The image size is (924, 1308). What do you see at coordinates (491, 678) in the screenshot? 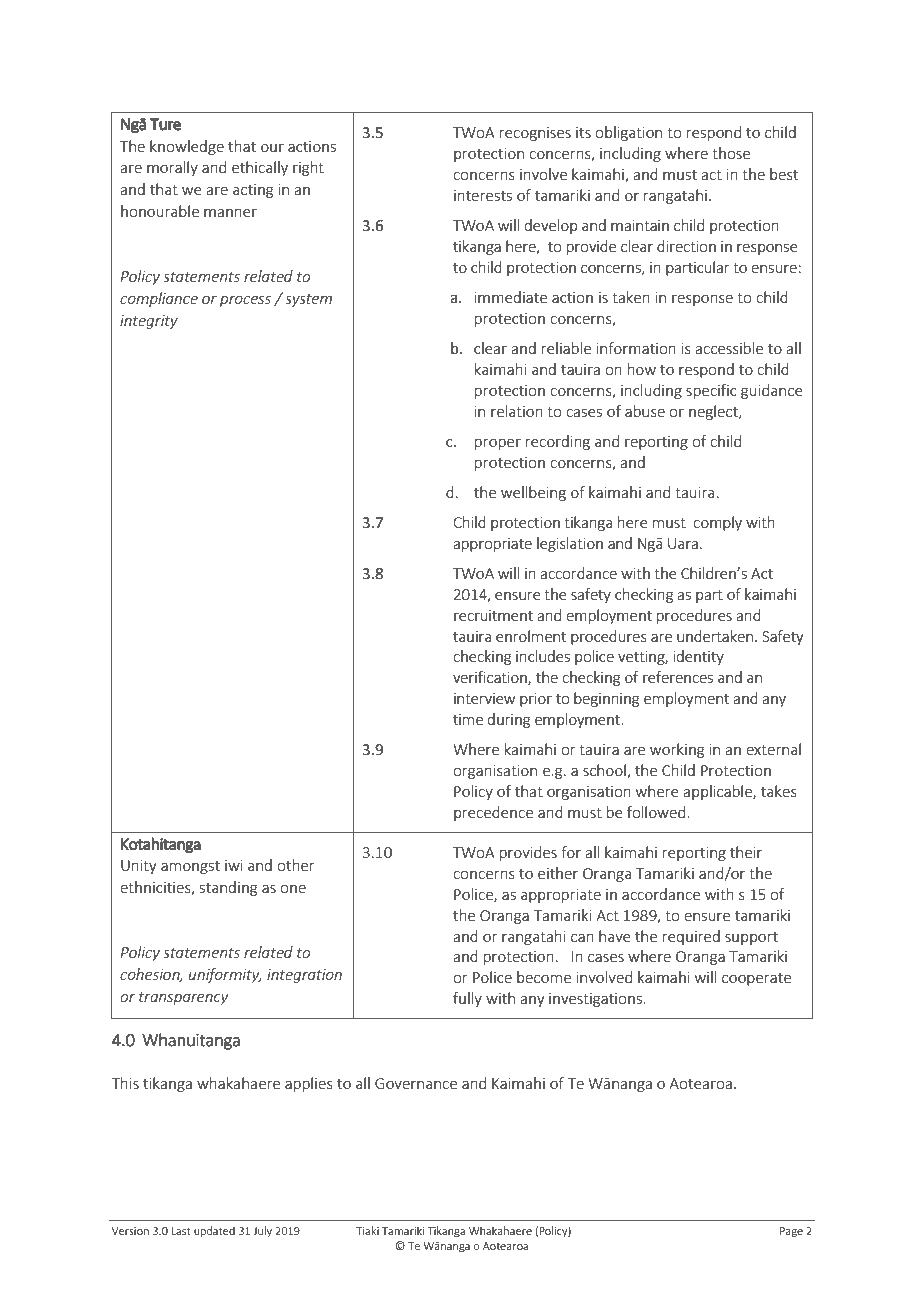
I see `verification` at bounding box center [491, 678].
